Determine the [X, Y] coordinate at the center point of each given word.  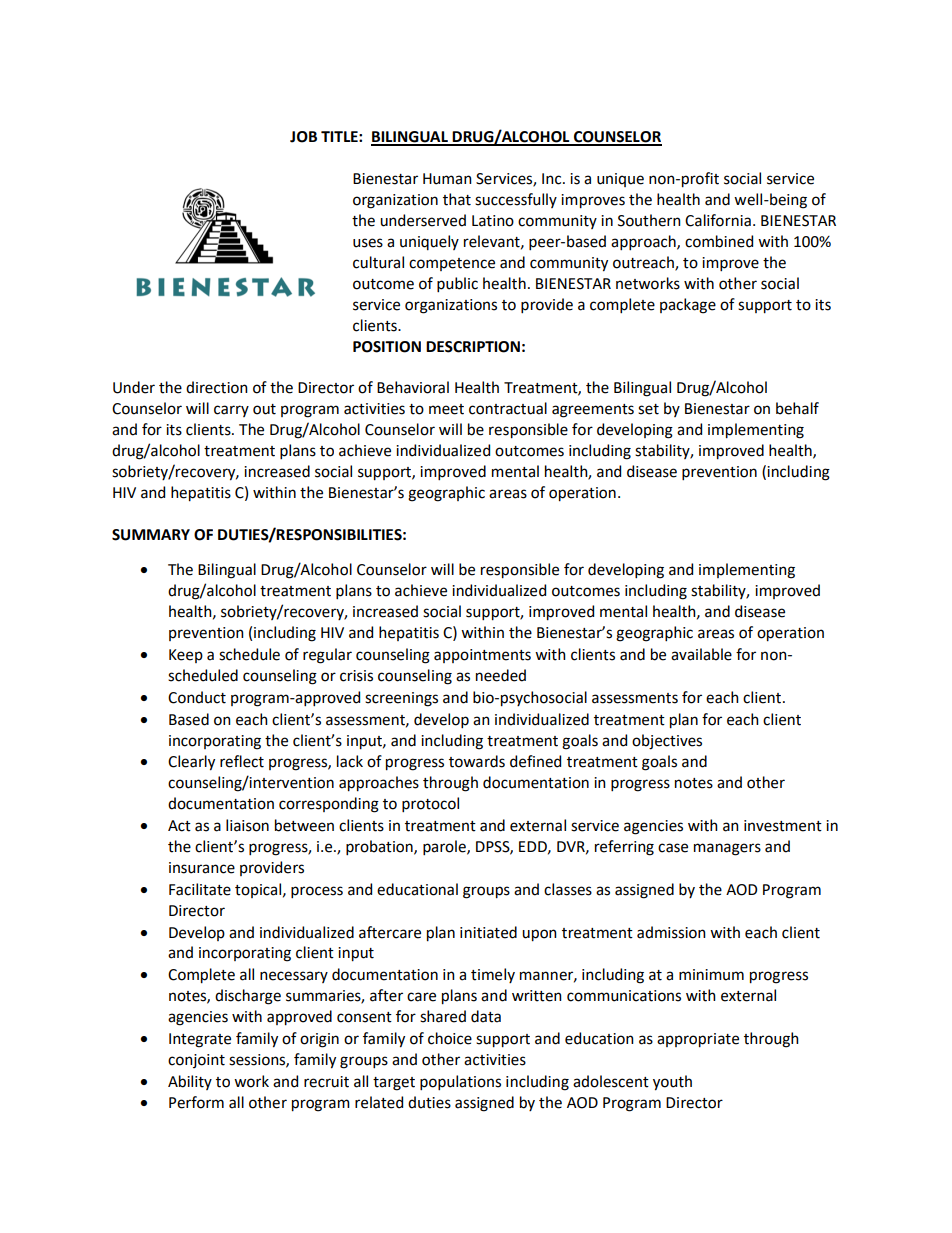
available [701, 654]
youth [672, 1083]
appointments [482, 656]
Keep [186, 656]
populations [460, 1082]
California [718, 220]
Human [447, 179]
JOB [303, 137]
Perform [196, 1102]
